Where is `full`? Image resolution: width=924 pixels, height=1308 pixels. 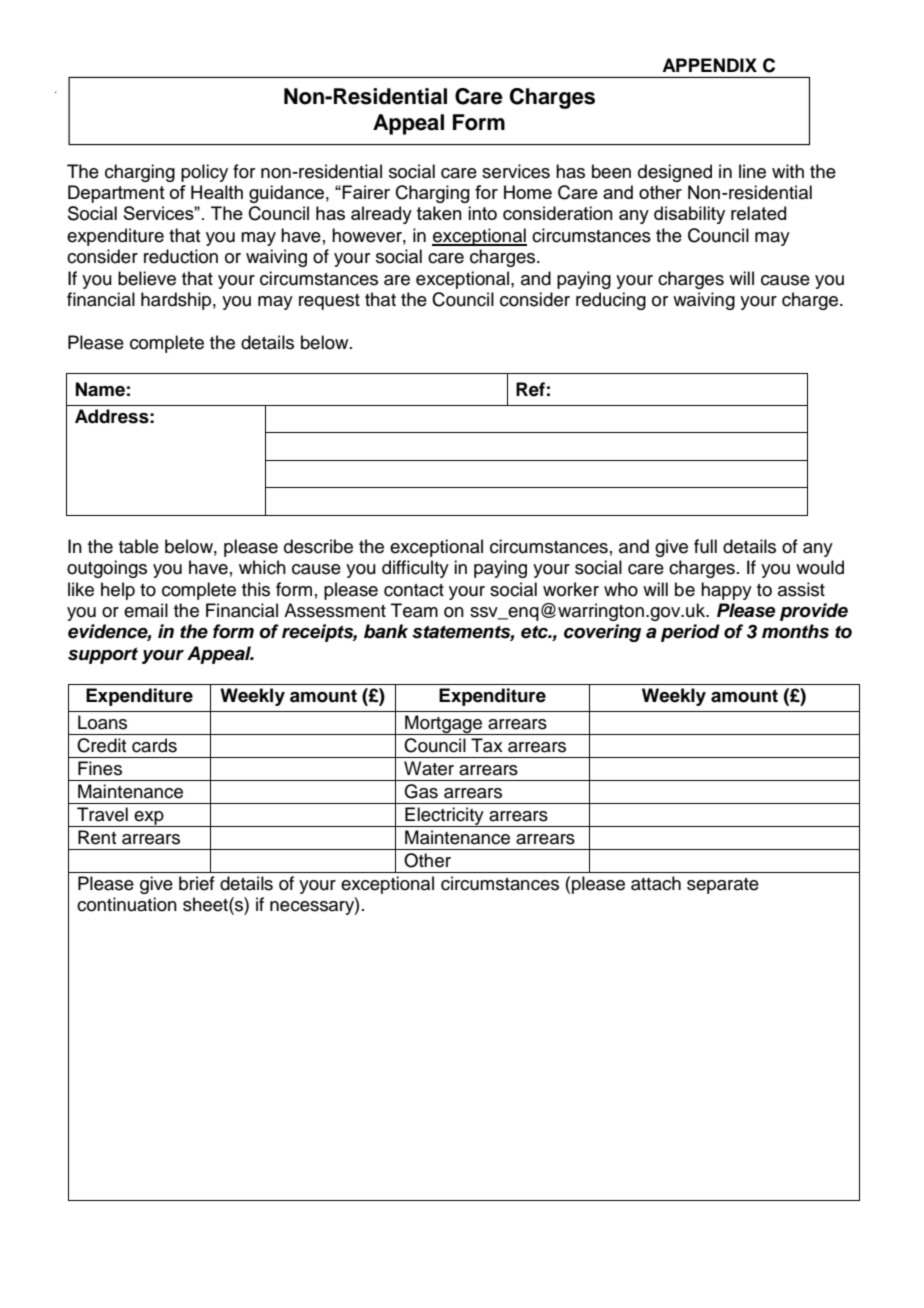 full is located at coordinates (705, 546).
